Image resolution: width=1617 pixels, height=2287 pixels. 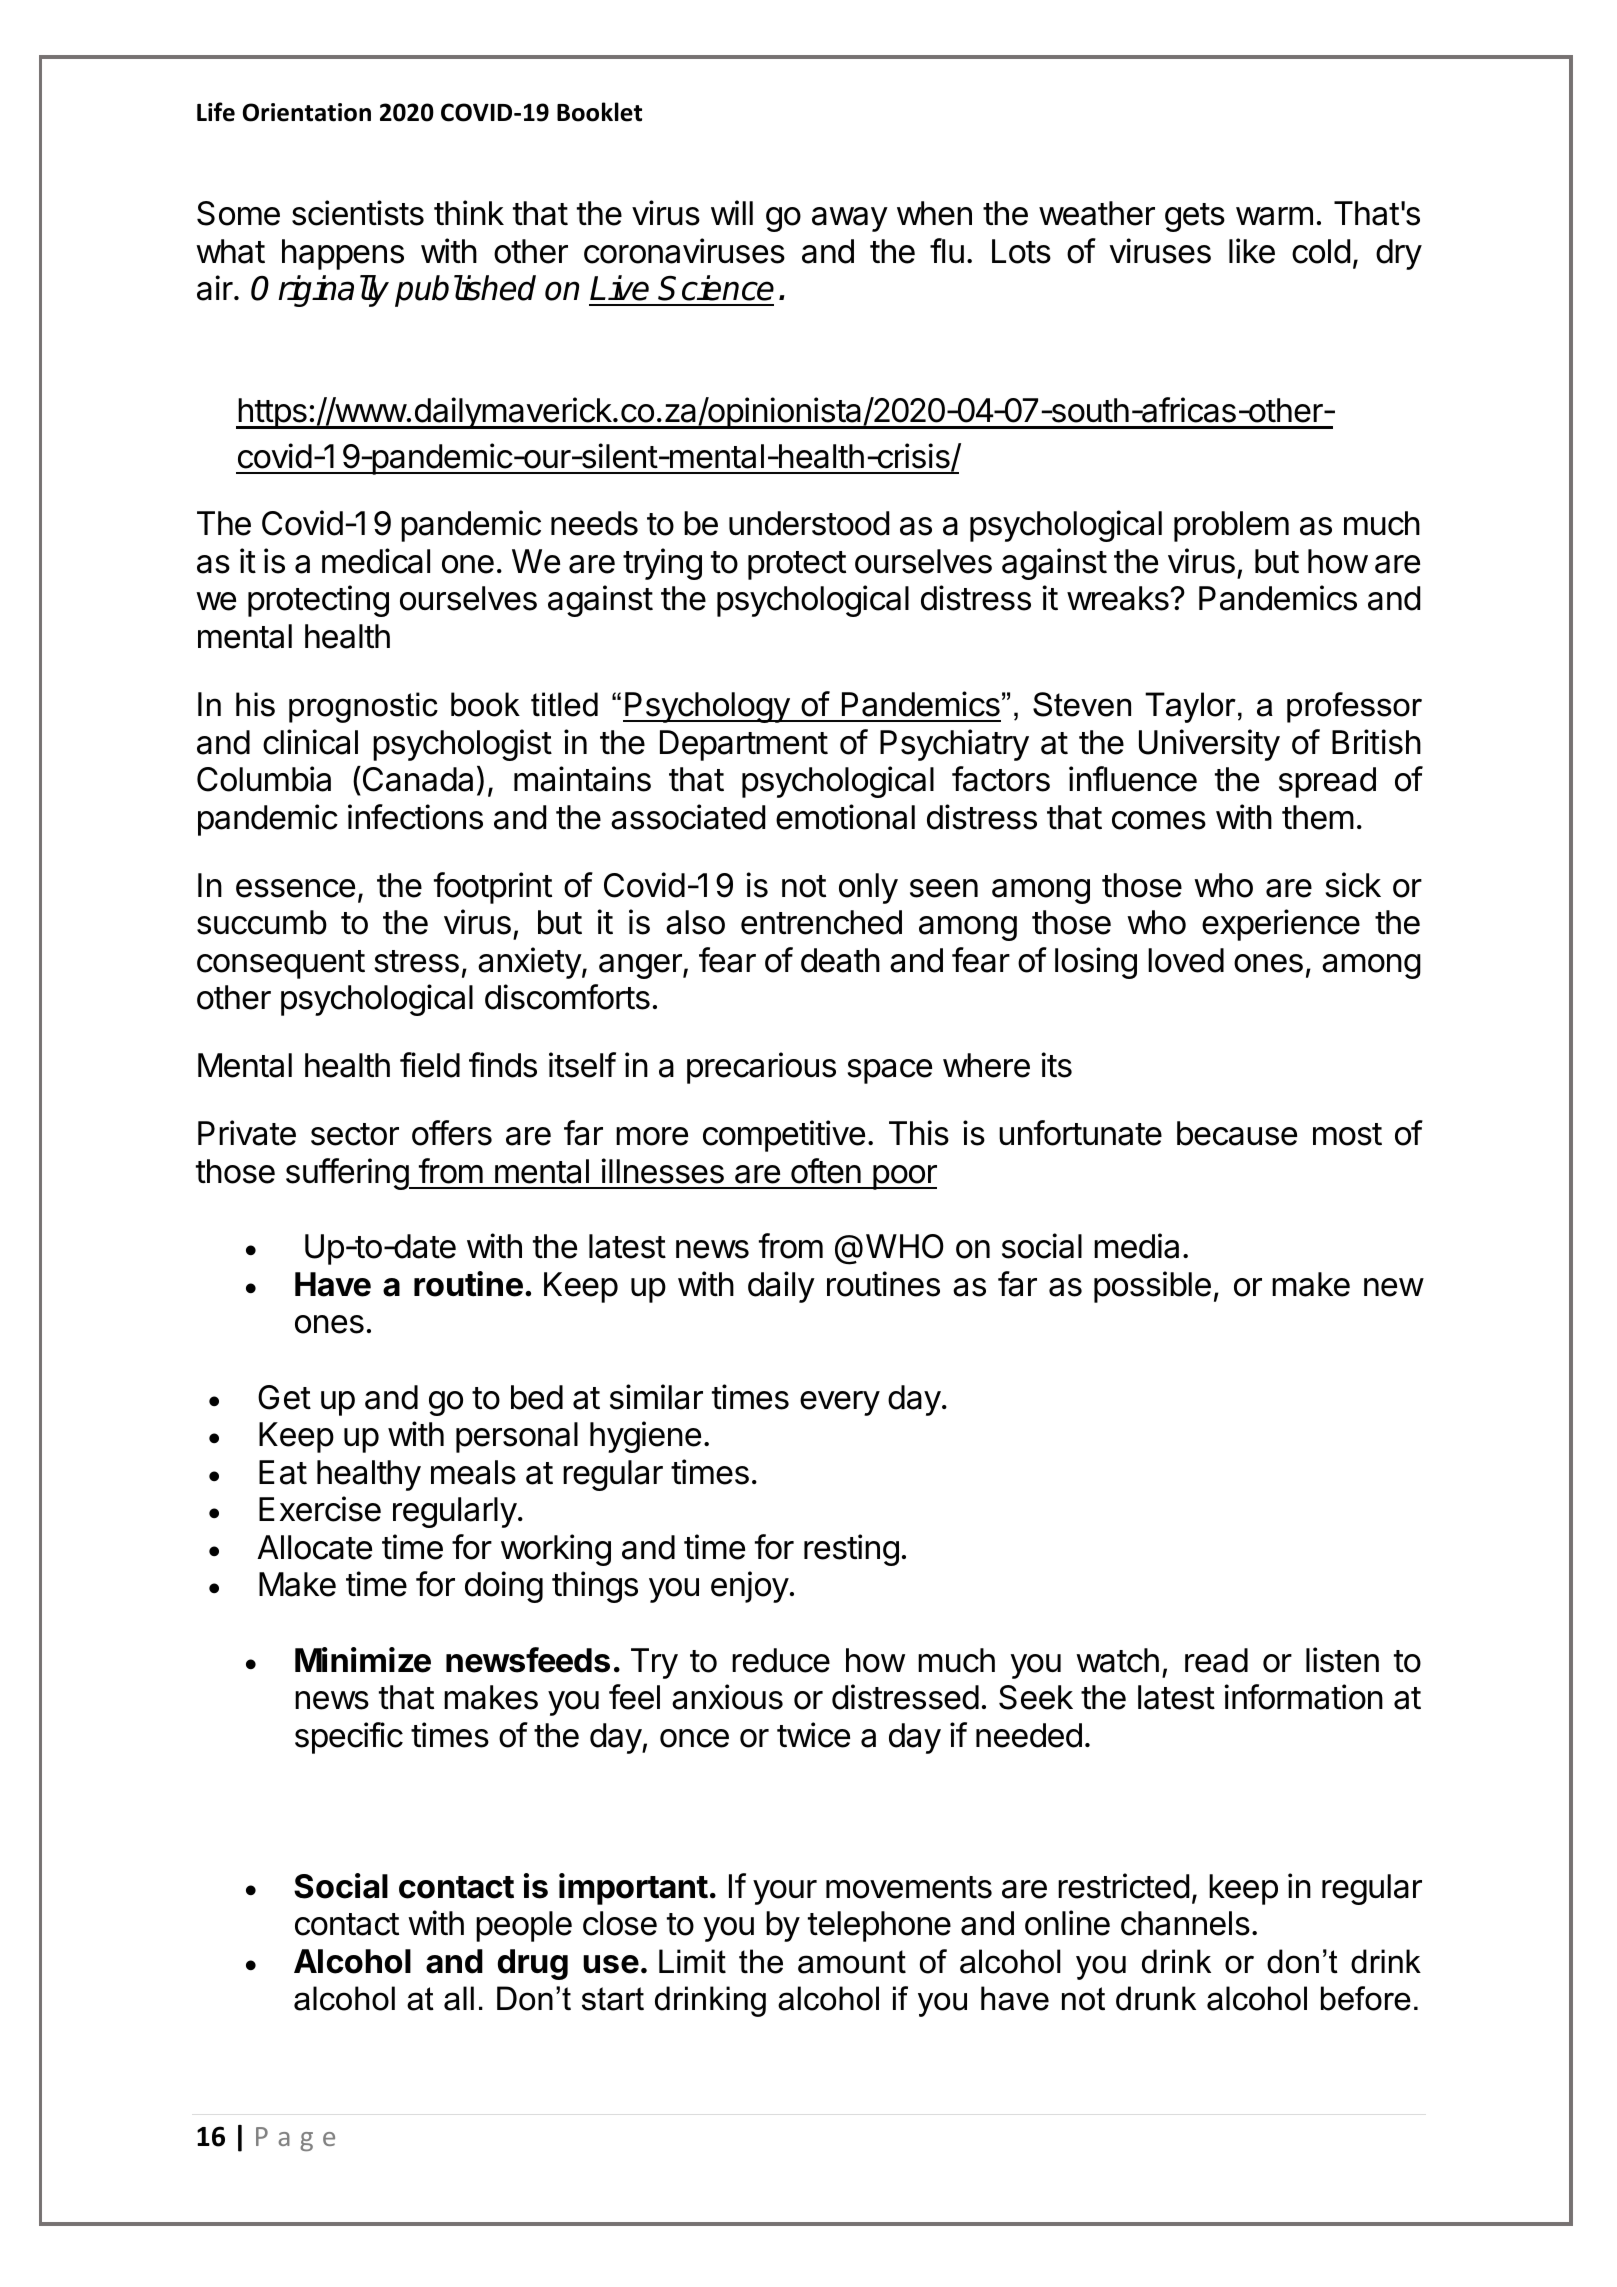 I want to click on people, so click(x=524, y=1926).
